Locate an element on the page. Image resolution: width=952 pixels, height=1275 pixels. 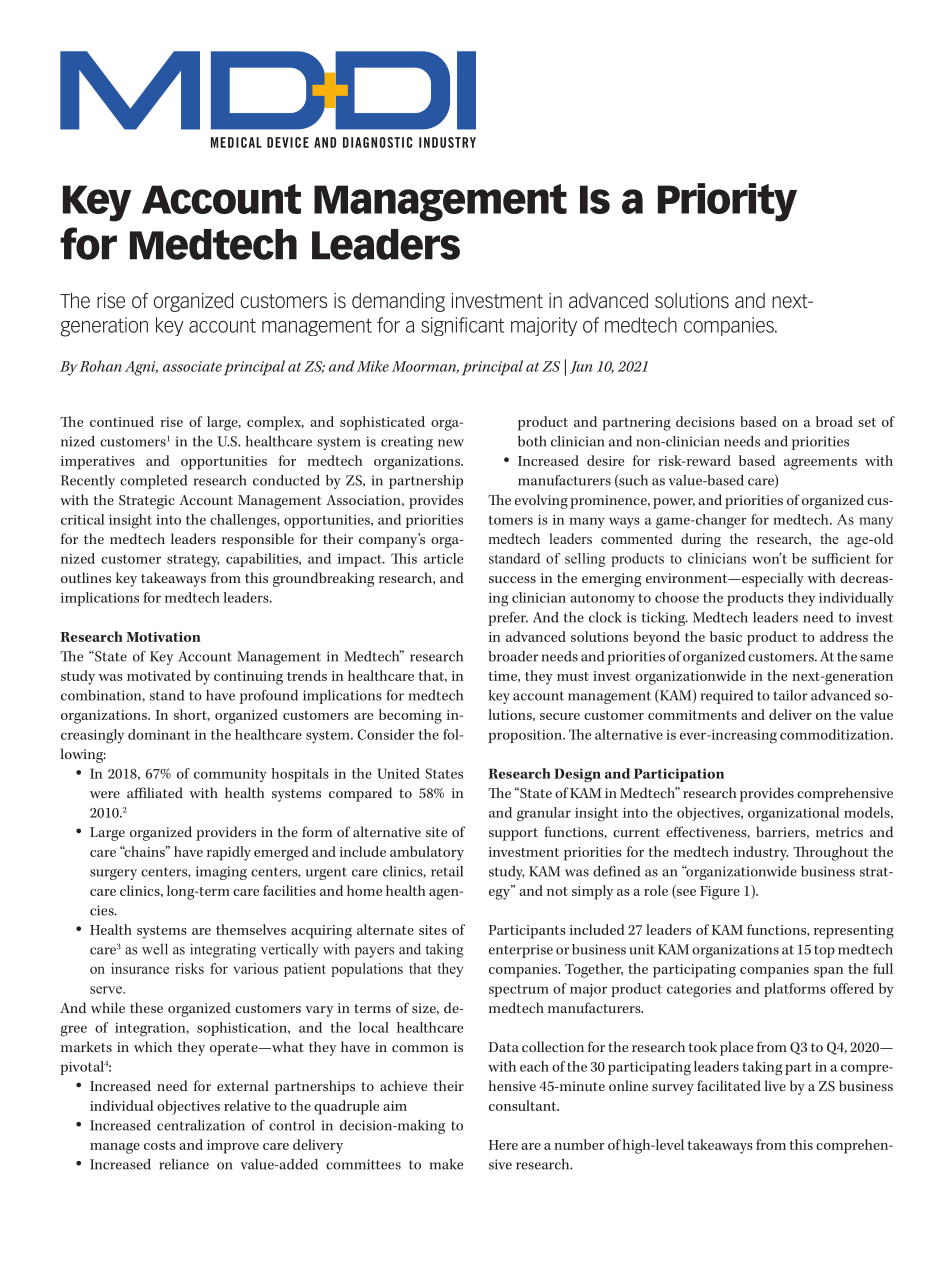
support is located at coordinates (513, 834).
